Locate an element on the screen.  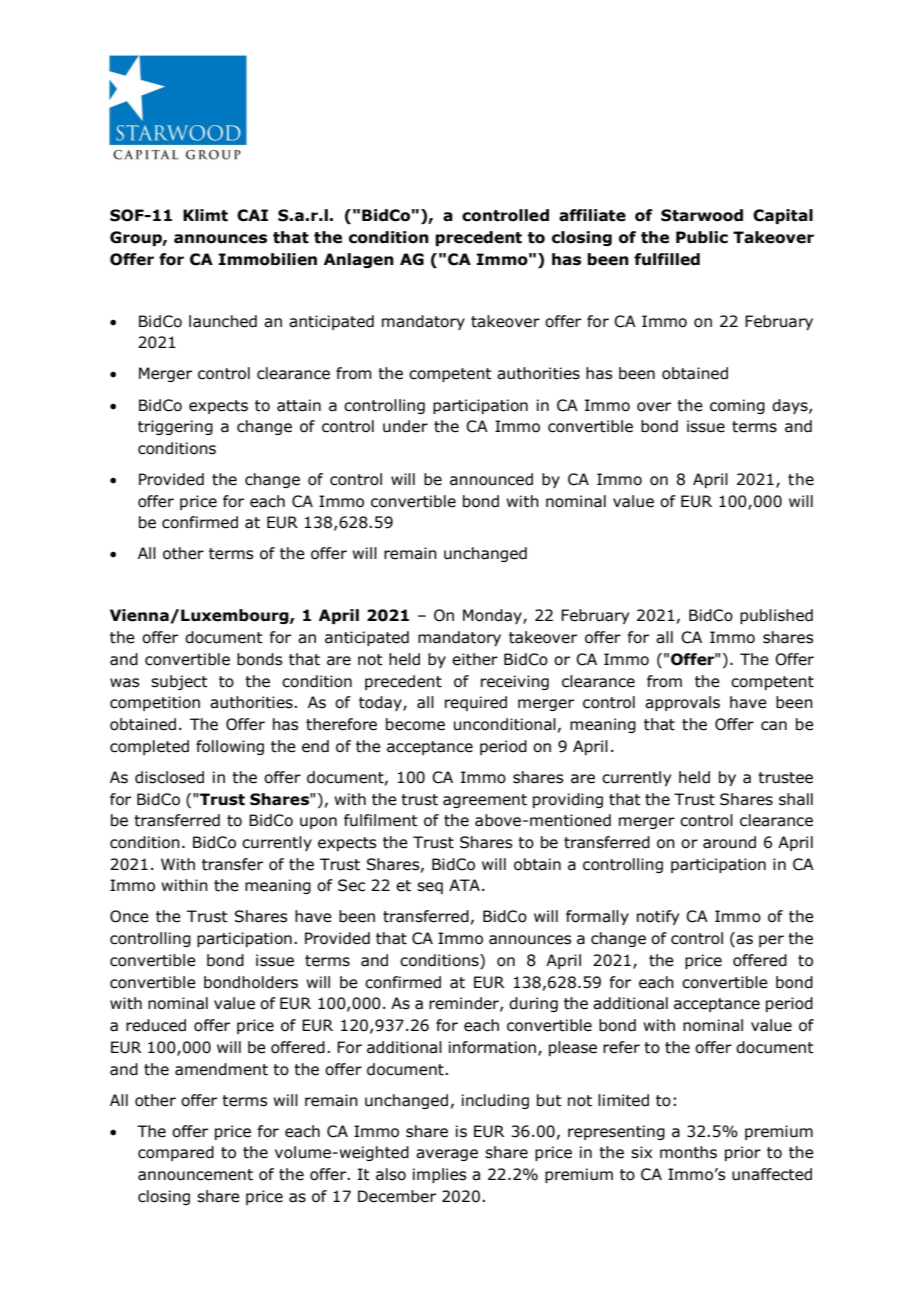
Public is located at coordinates (702, 237).
